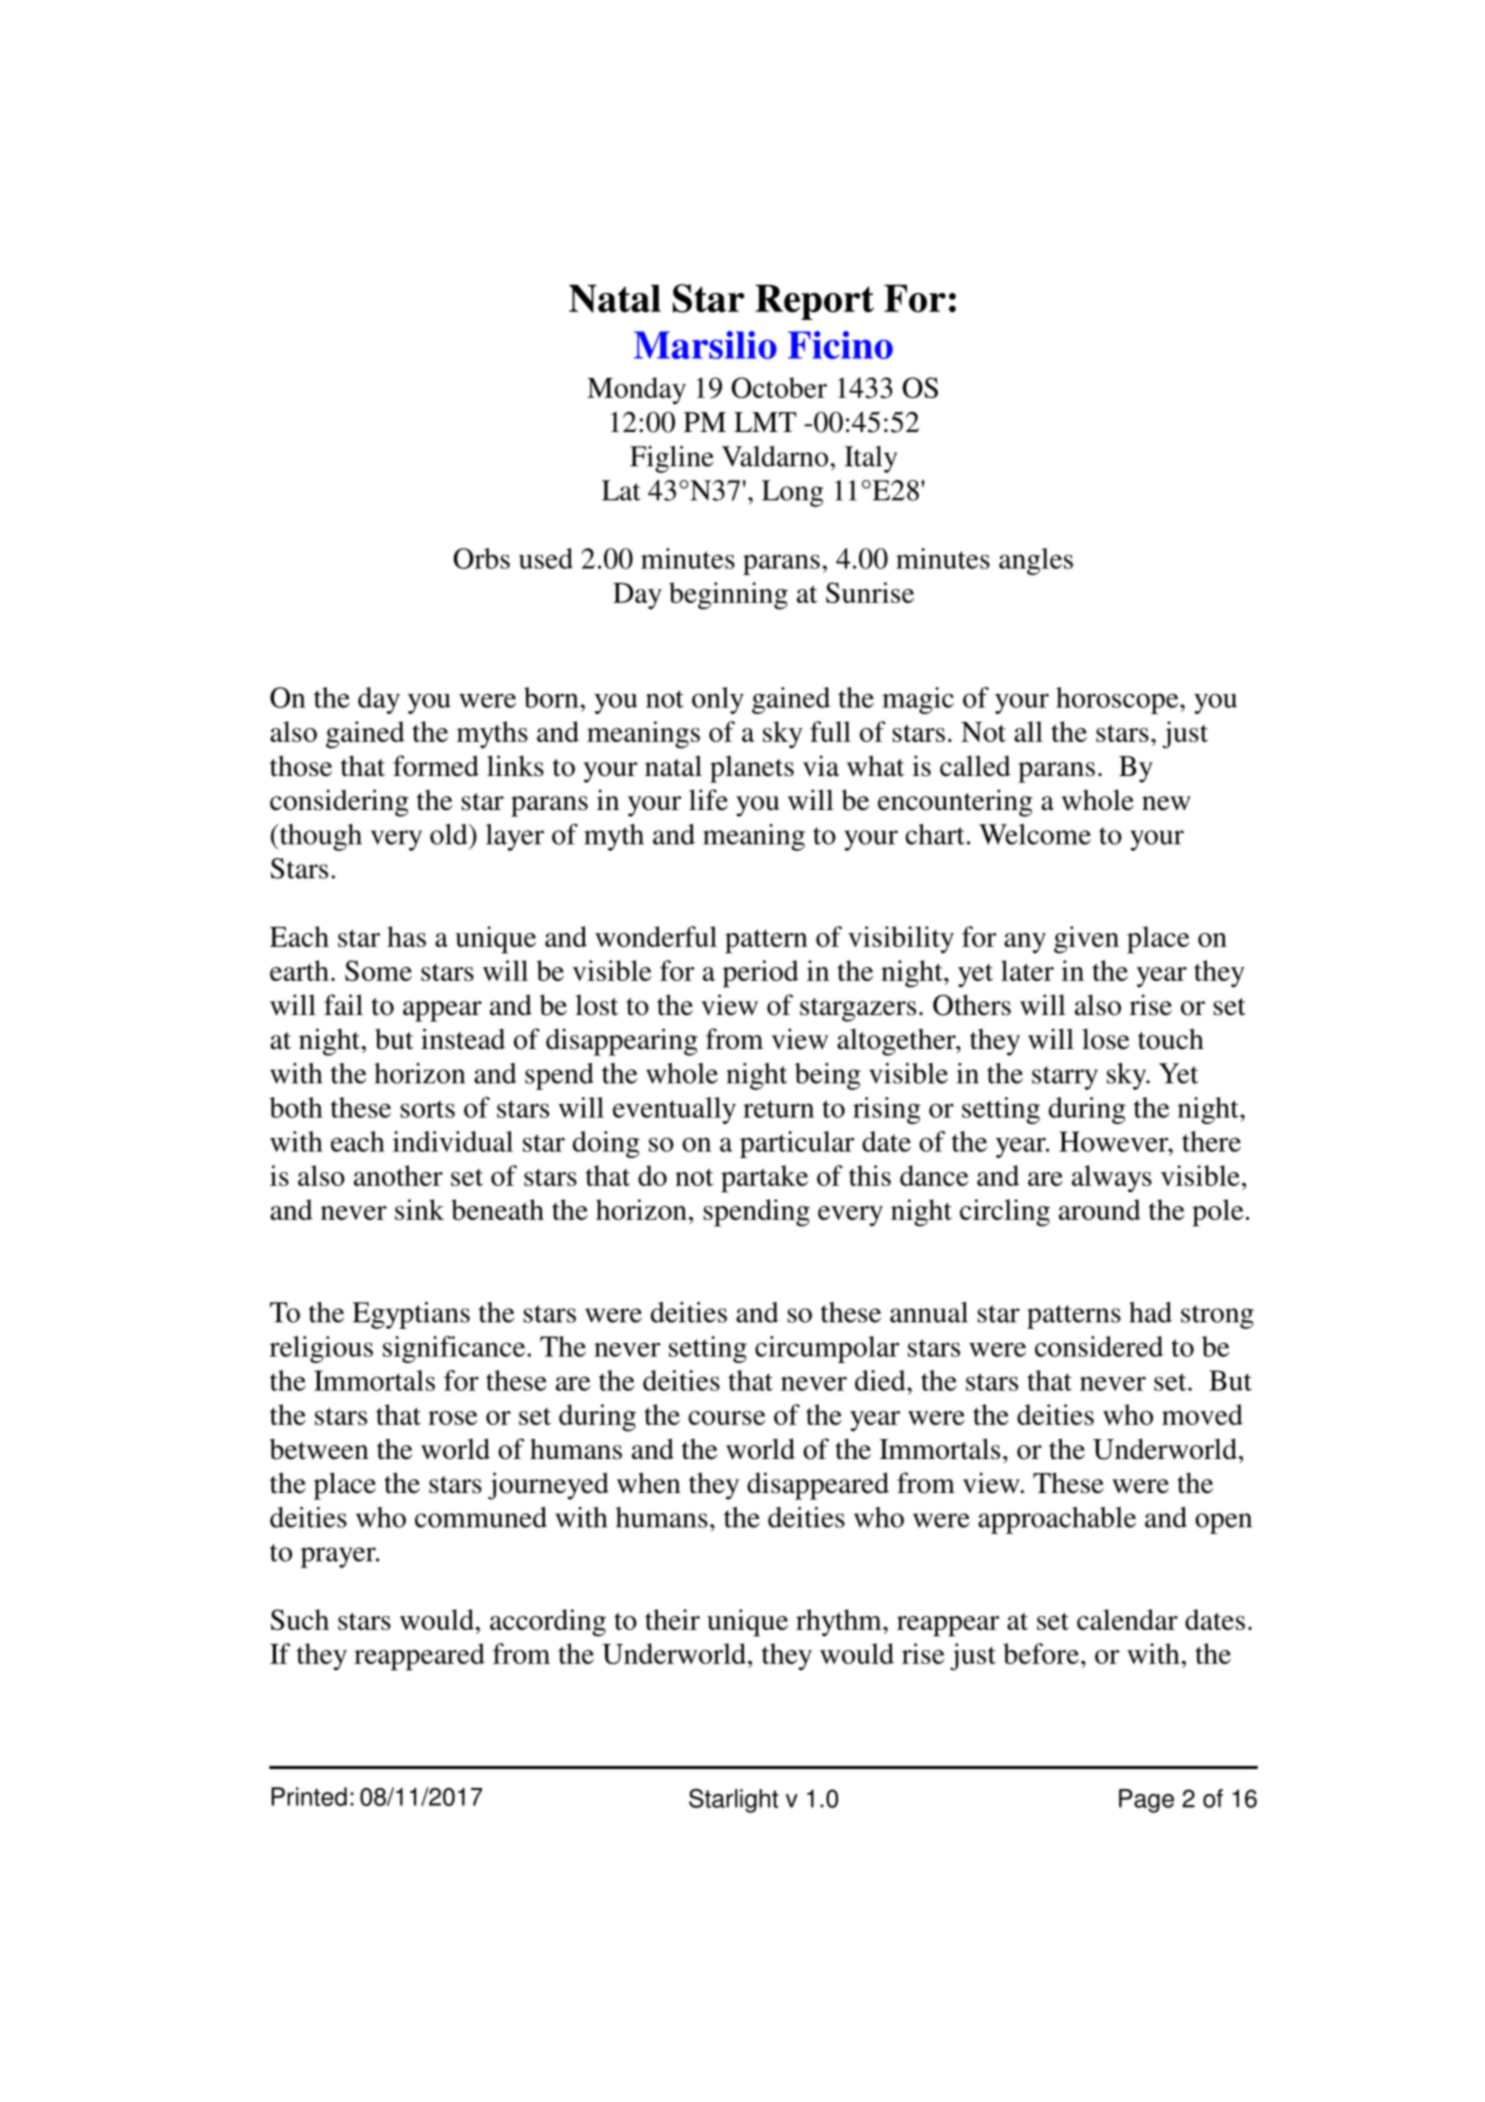 Image resolution: width=1485 pixels, height=2102 pixels. I want to click on instead, so click(463, 1039).
